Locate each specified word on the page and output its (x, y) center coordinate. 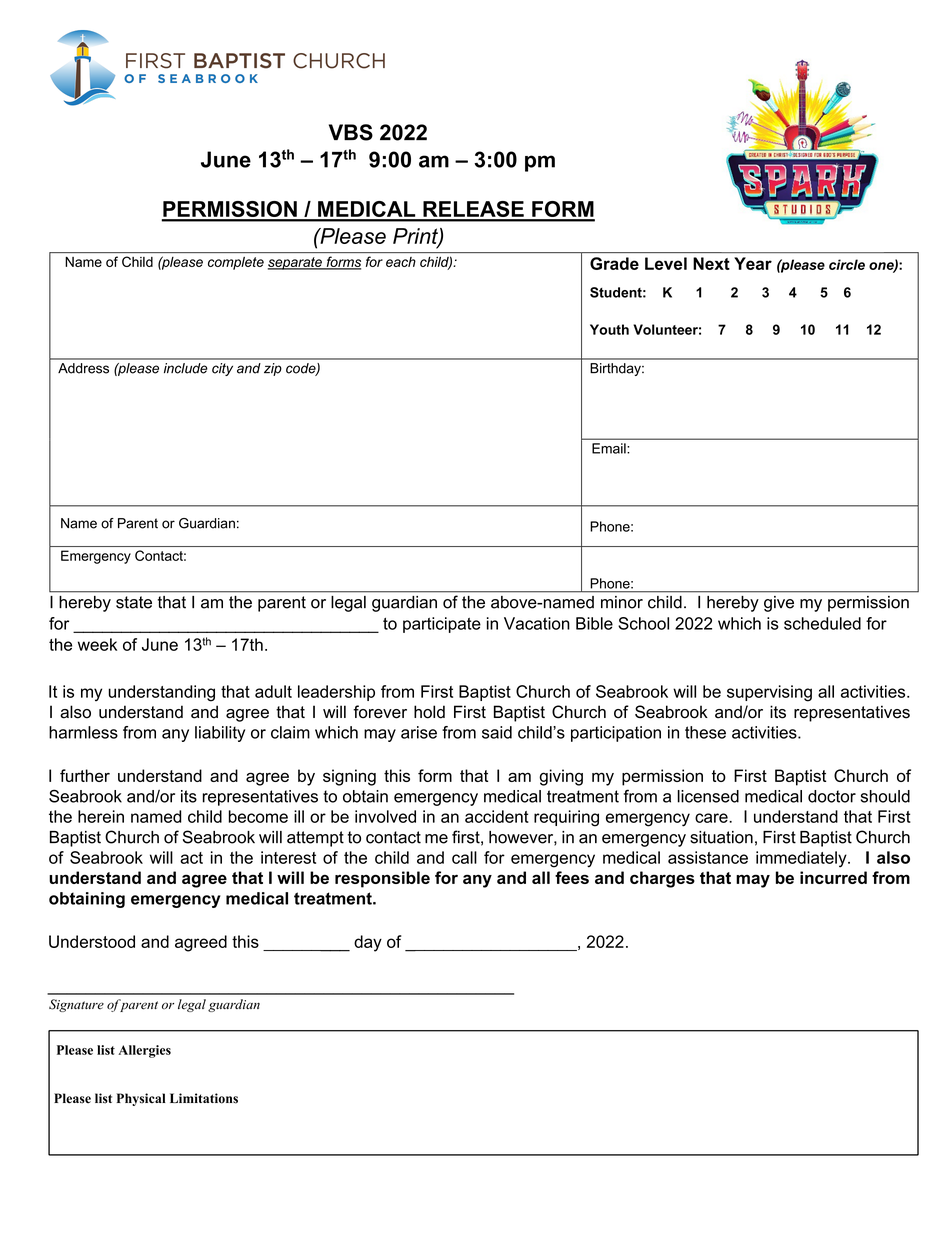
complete (236, 263)
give (779, 604)
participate (442, 625)
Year (753, 263)
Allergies (144, 1051)
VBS (351, 132)
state (134, 602)
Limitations (204, 1098)
